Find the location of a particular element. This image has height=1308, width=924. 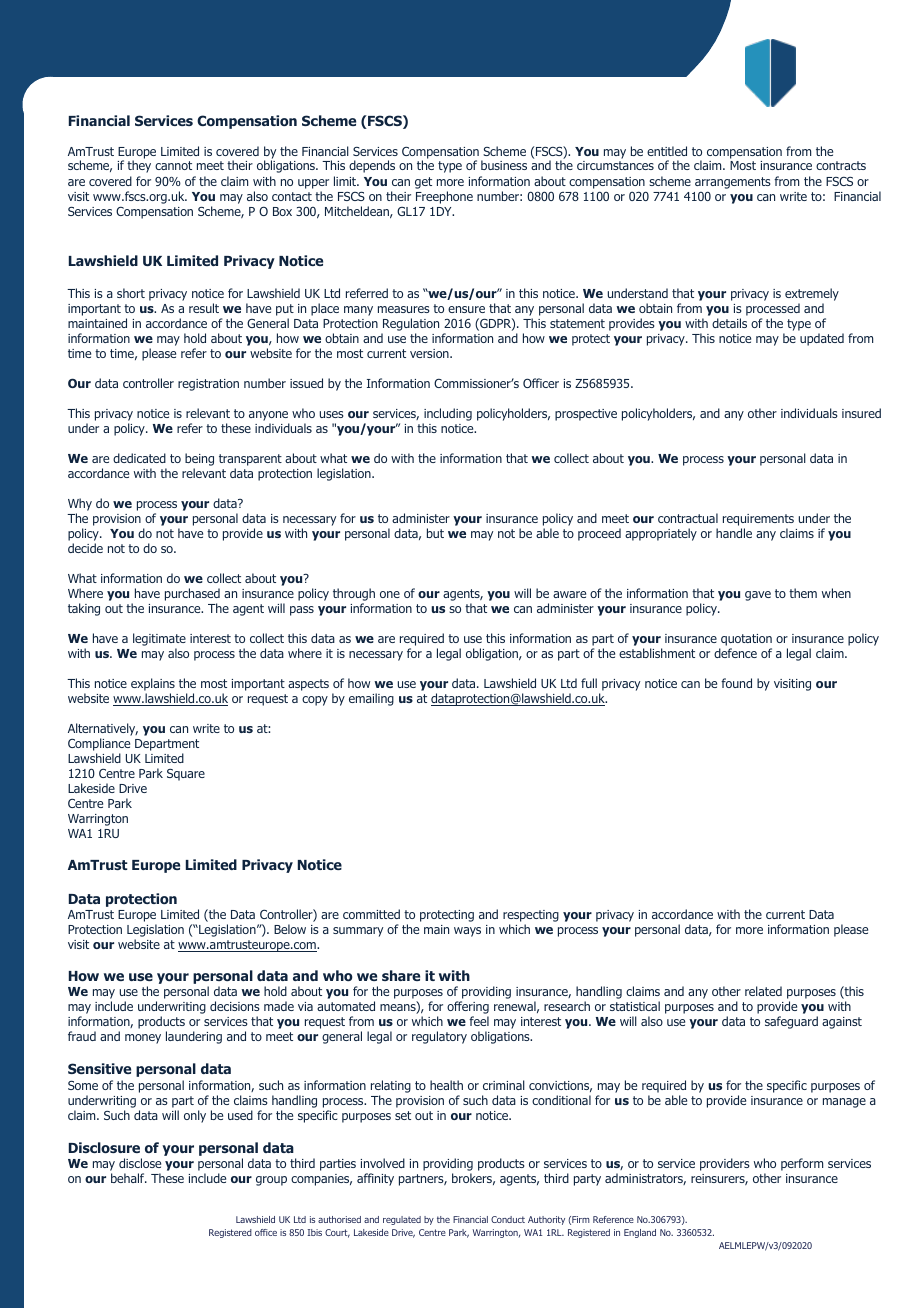

Square is located at coordinates (186, 775).
